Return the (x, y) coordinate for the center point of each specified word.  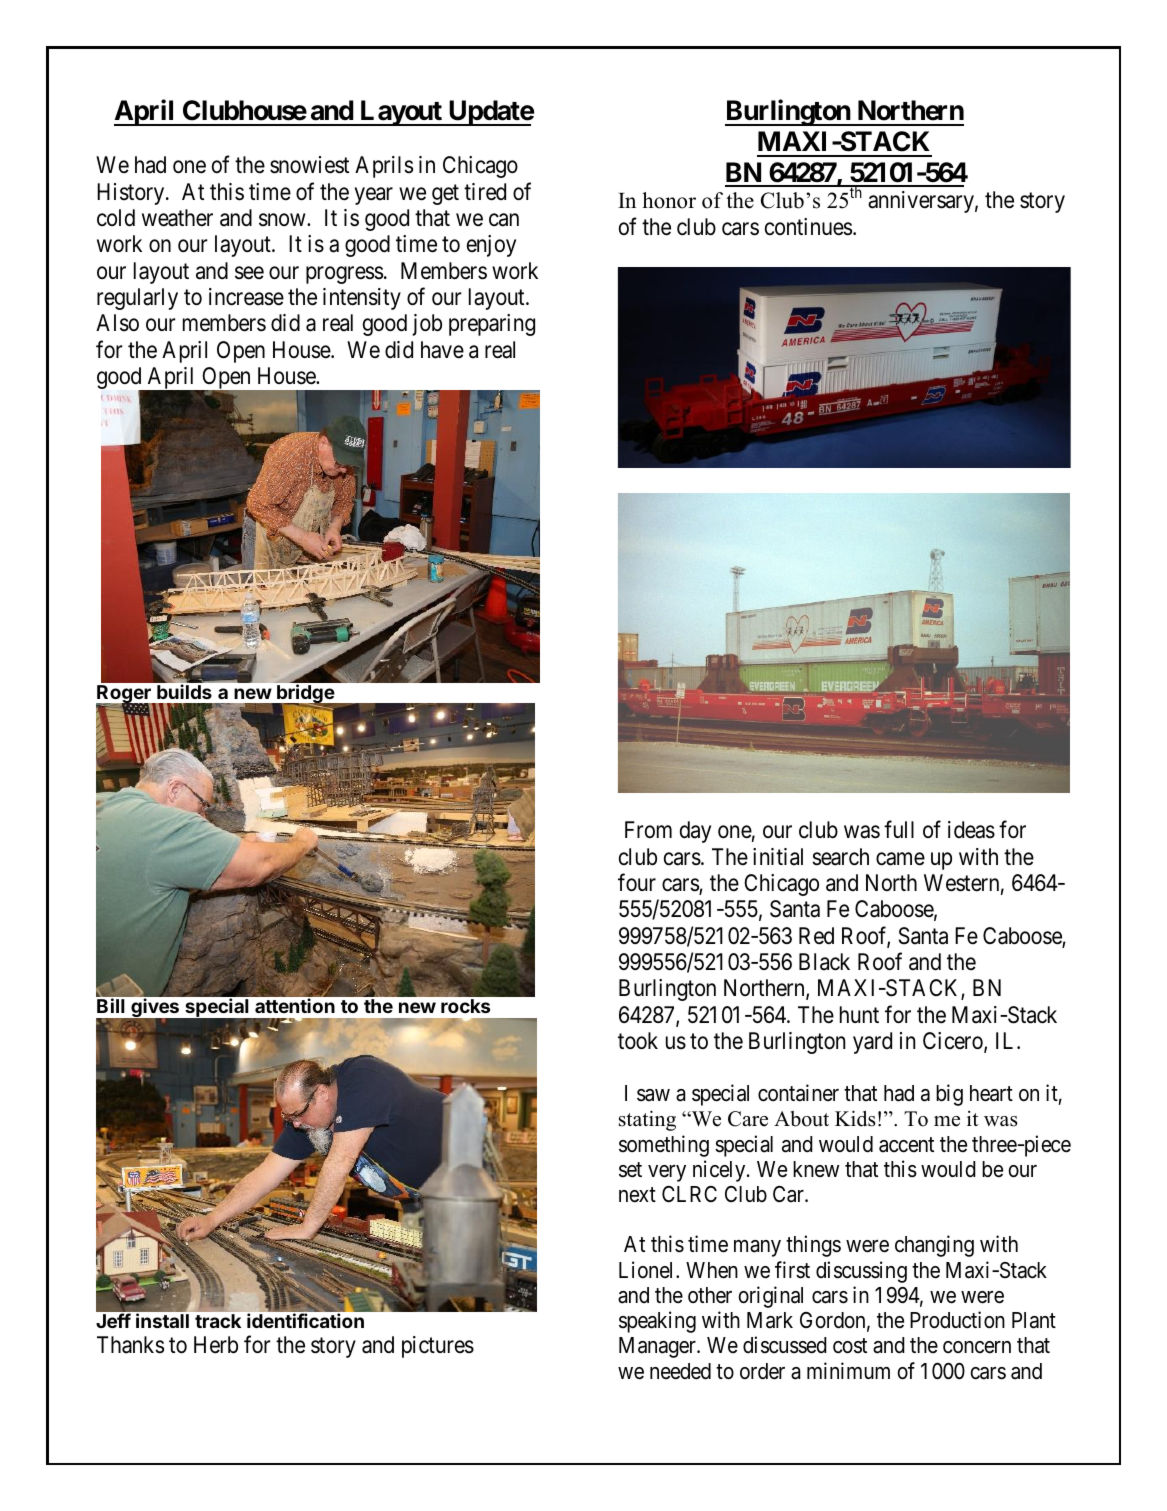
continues (808, 227)
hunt (859, 1014)
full (899, 829)
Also (117, 323)
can (504, 220)
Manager (658, 1347)
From (648, 829)
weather (177, 218)
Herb (216, 1345)
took (638, 1041)
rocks (465, 1006)
